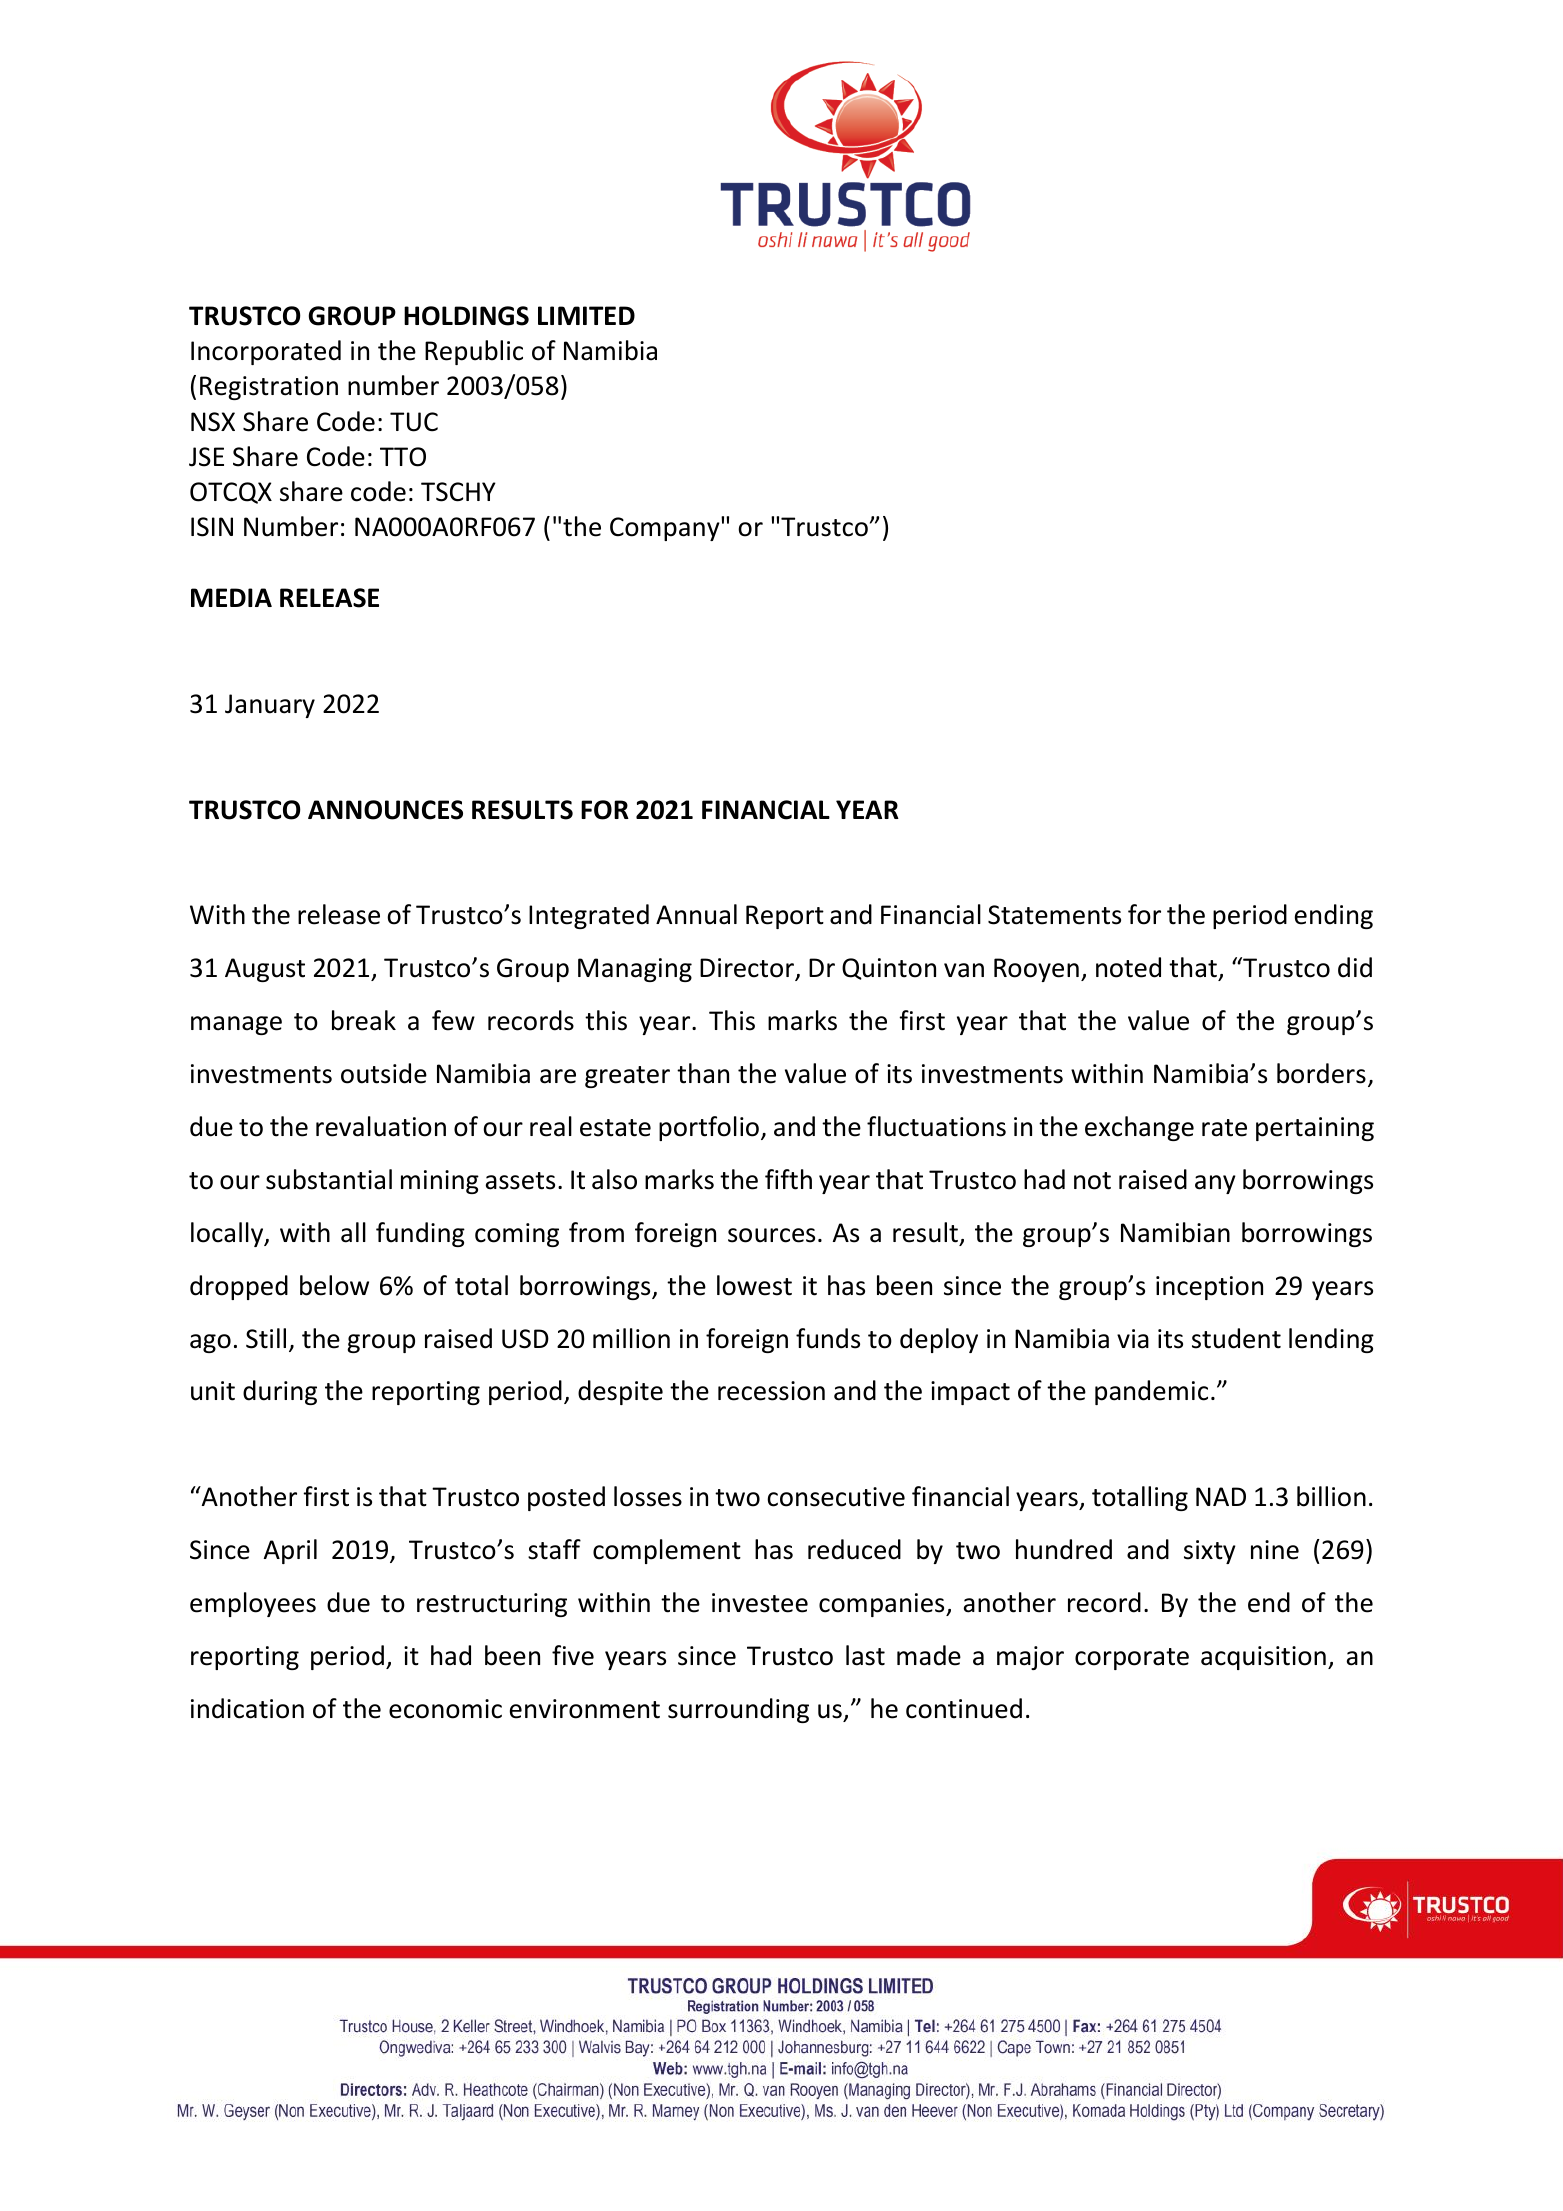 The width and height of the image is (1563, 2211). What do you see at coordinates (666, 529) in the image?
I see `Company` at bounding box center [666, 529].
